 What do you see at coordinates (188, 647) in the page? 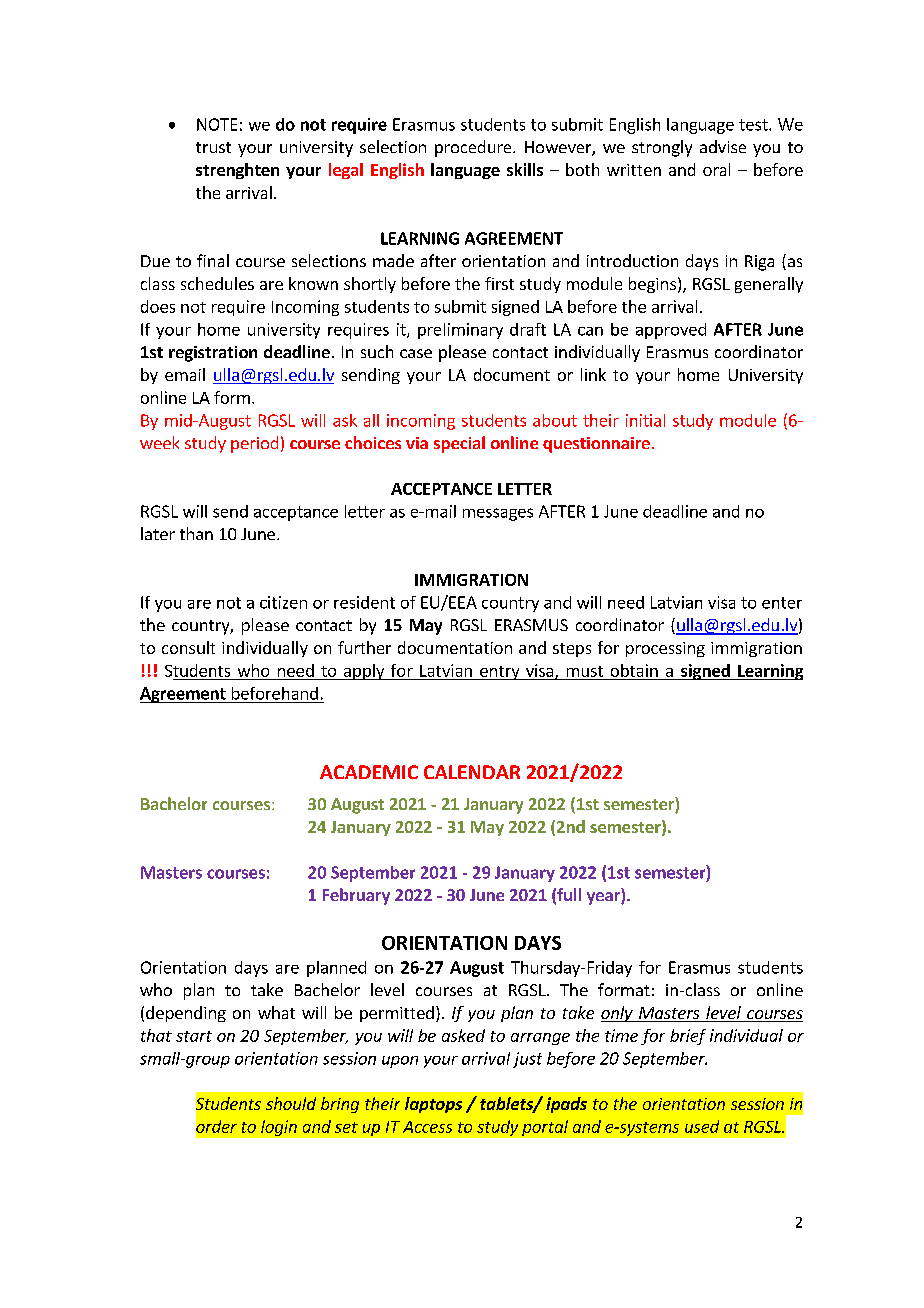
I see `consult` at bounding box center [188, 647].
